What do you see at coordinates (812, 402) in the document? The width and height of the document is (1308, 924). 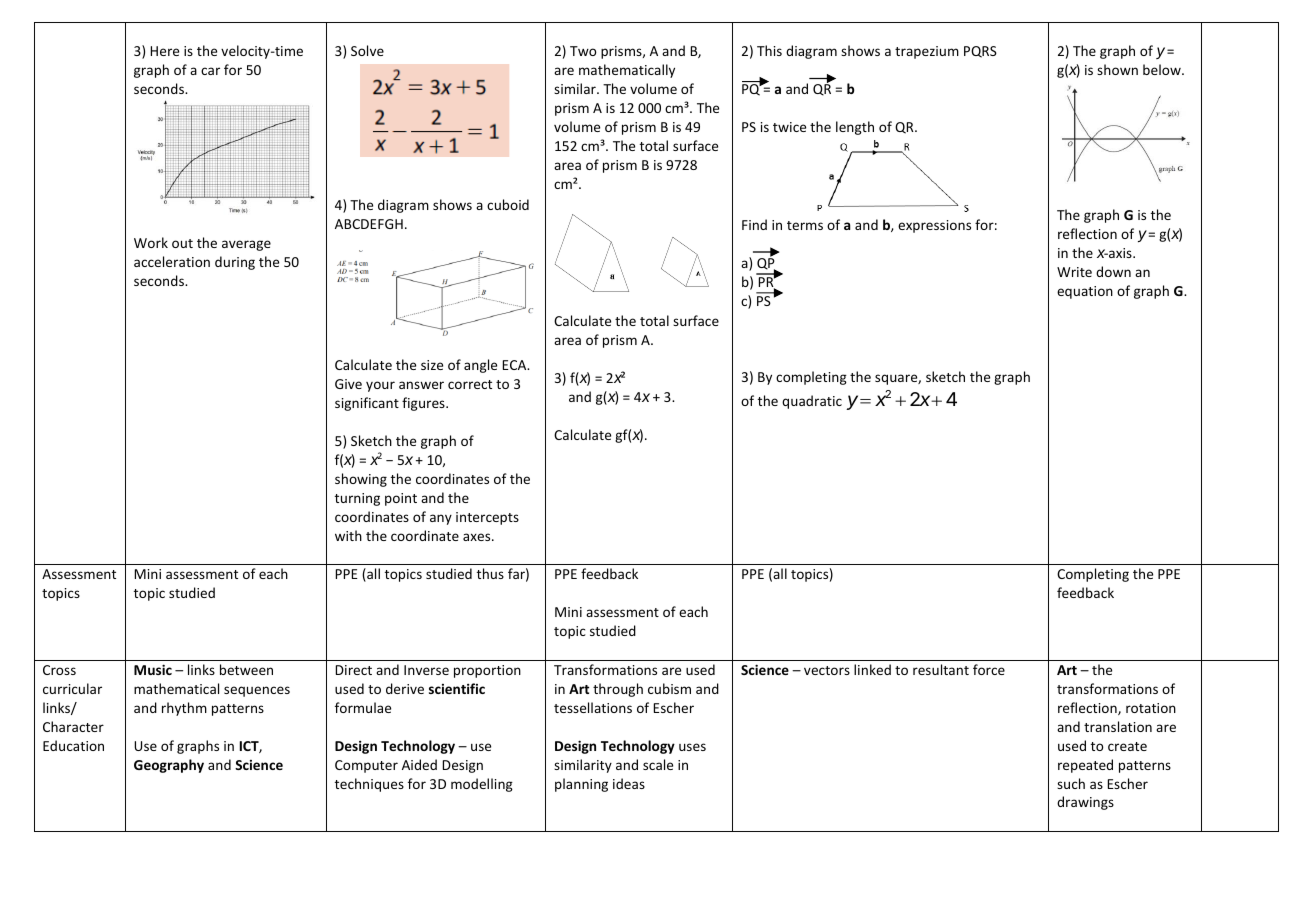 I see `quadratic` at bounding box center [812, 402].
